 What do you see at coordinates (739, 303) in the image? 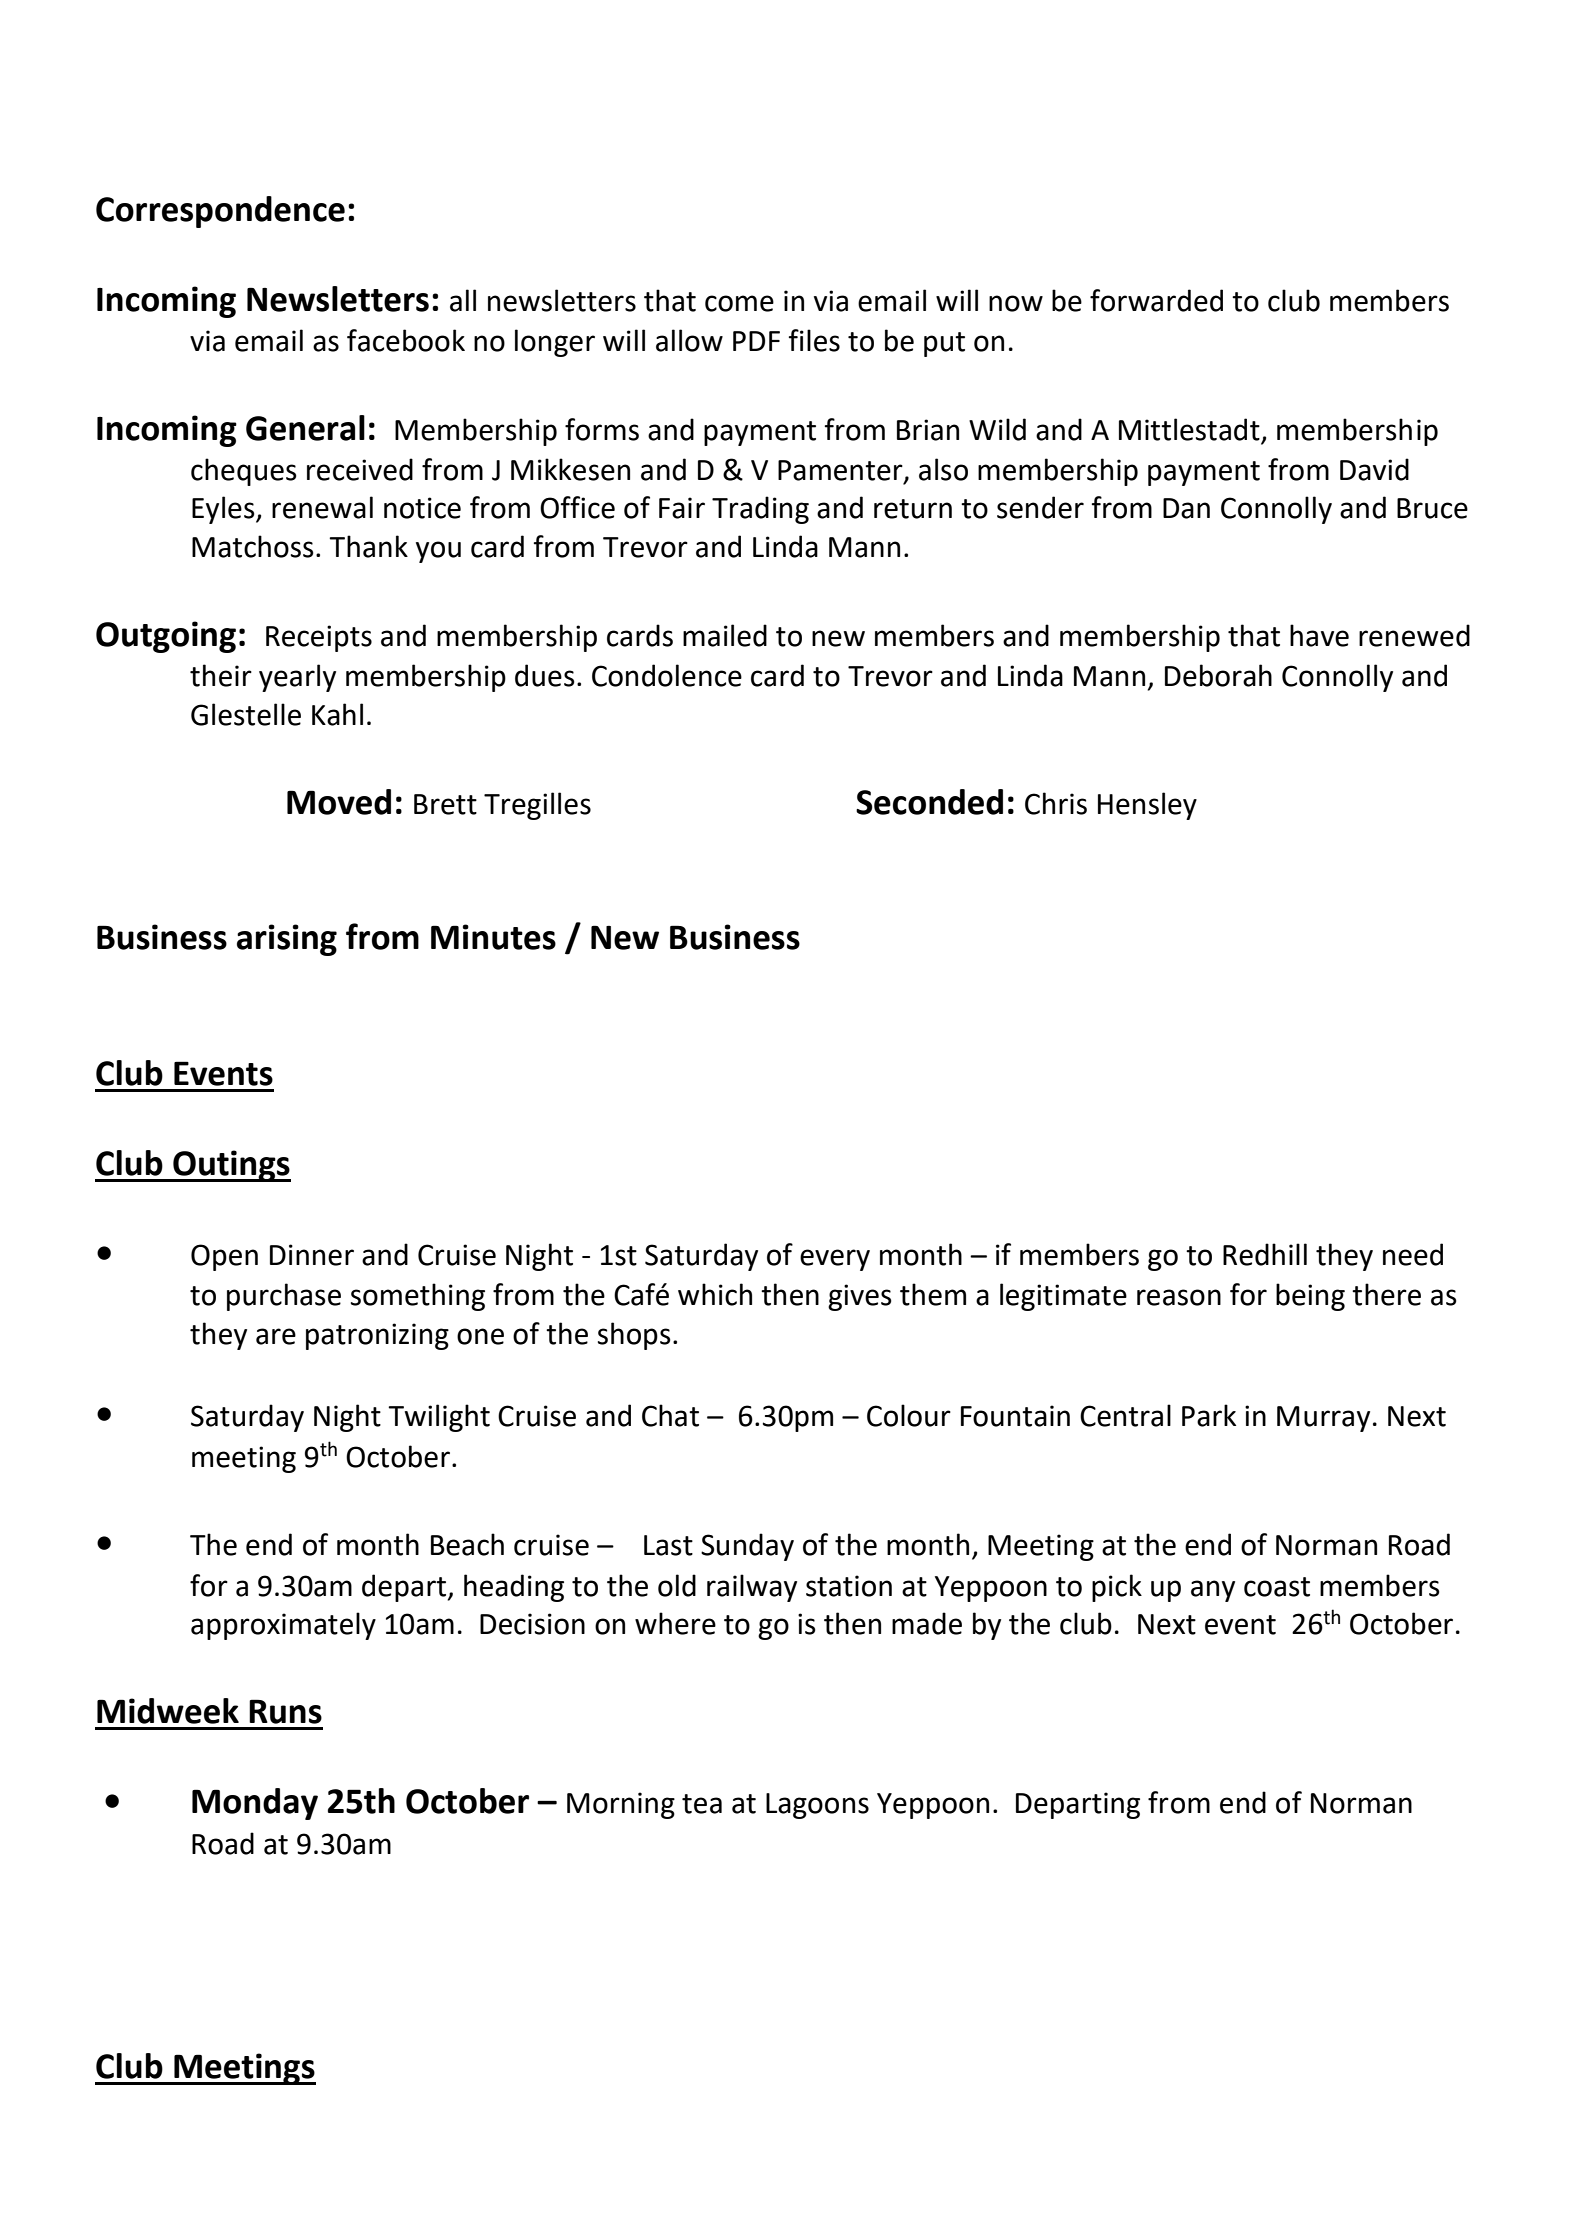
I see `come` at bounding box center [739, 303].
